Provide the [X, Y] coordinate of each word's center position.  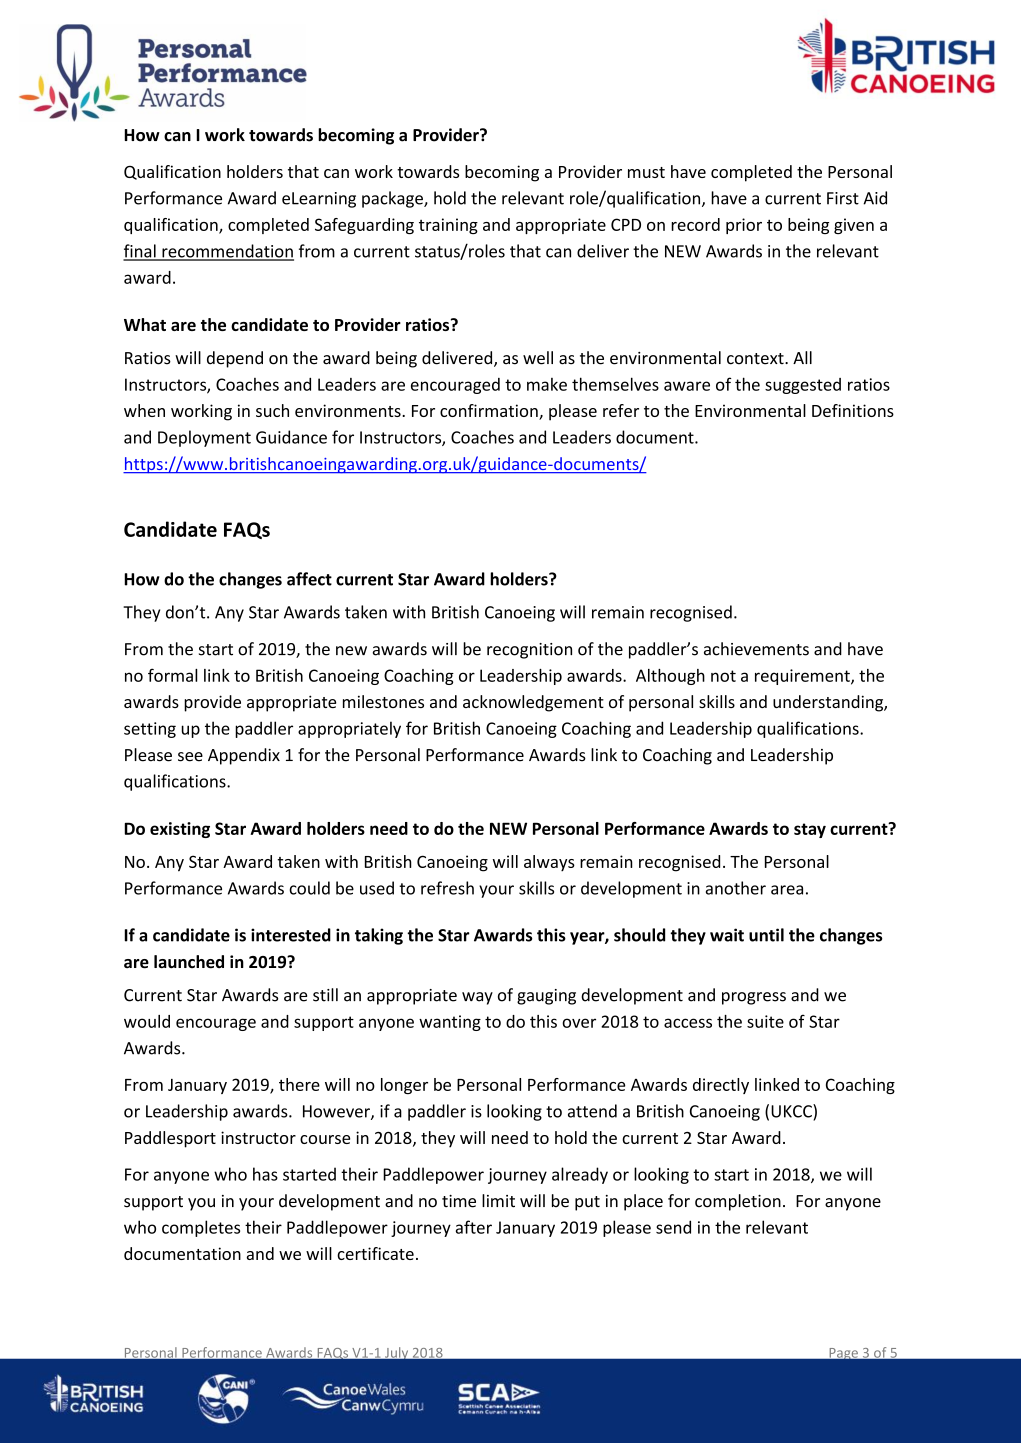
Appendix [244, 756]
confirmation [490, 412]
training [448, 226]
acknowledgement [533, 703]
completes [201, 1228]
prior [744, 226]
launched [189, 962]
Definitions [853, 410]
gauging [546, 997]
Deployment [204, 438]
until [766, 935]
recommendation [227, 252]
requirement [803, 677]
